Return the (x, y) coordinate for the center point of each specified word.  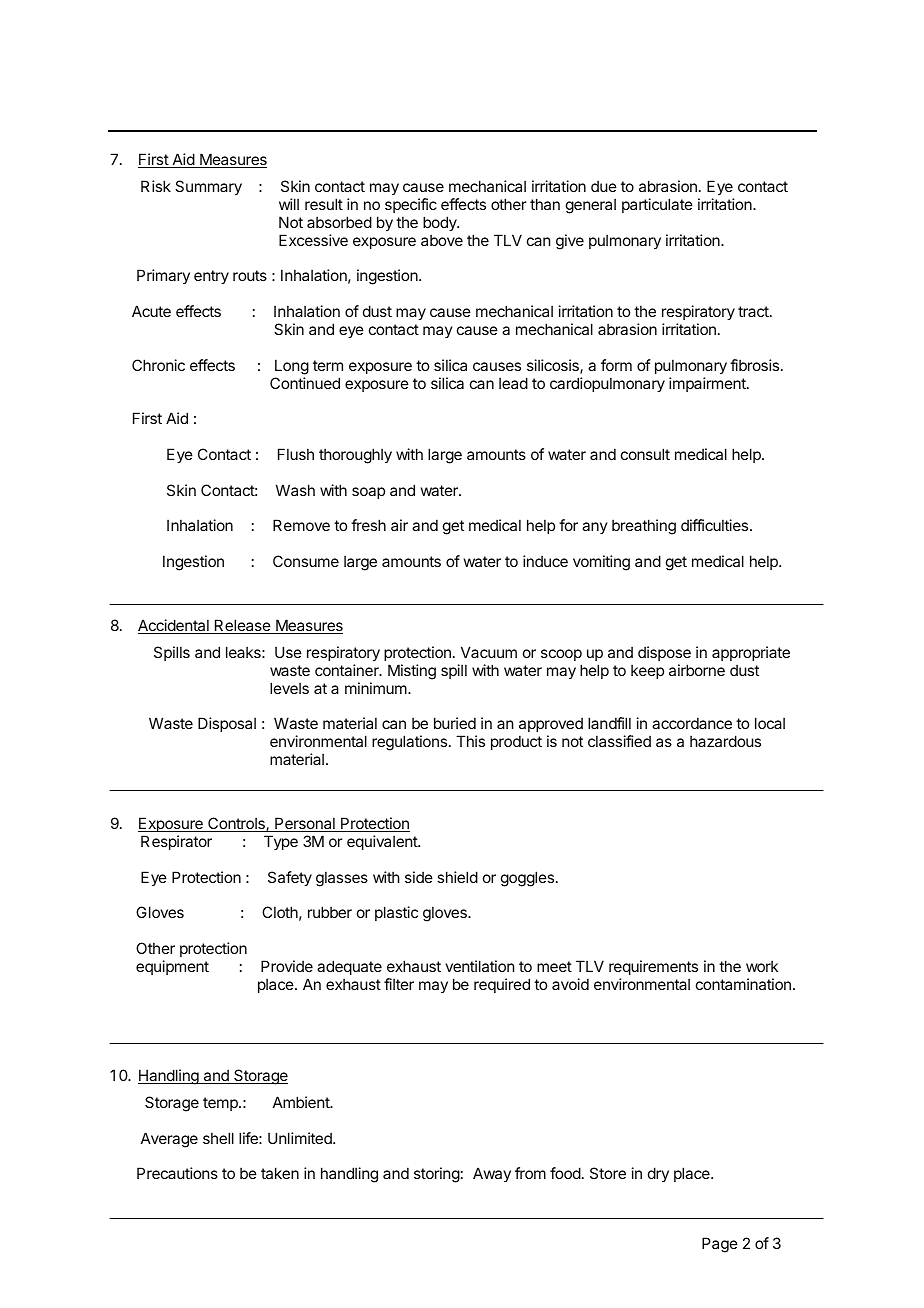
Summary (208, 187)
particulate (657, 205)
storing (437, 1175)
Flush (296, 454)
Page (720, 1245)
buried (455, 723)
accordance (692, 723)
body (441, 223)
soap (368, 493)
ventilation (479, 966)
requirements (653, 967)
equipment (172, 967)
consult (645, 454)
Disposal (227, 724)
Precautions (177, 1173)
